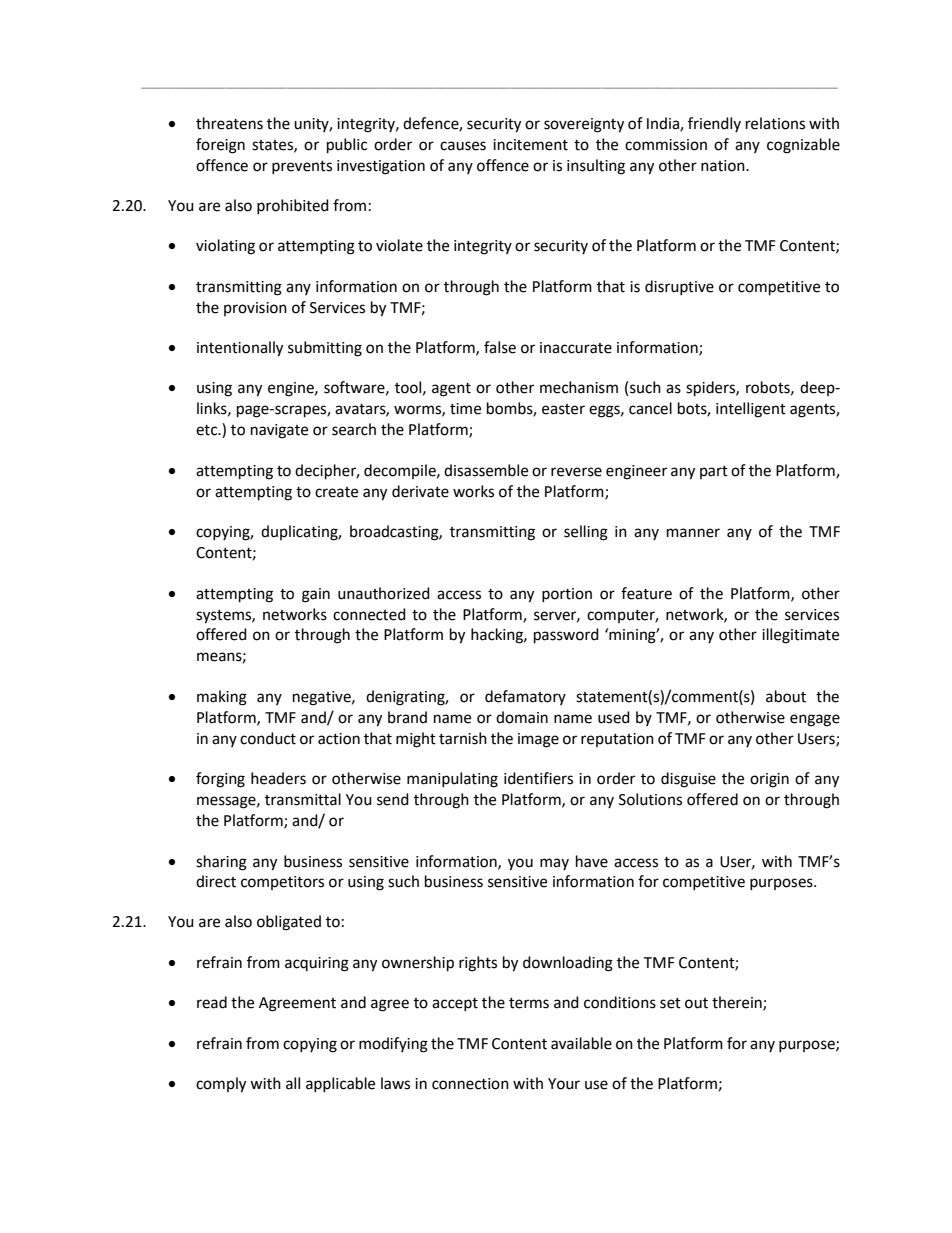 Image resolution: width=952 pixels, height=1233 pixels. Describe the element at coordinates (769, 780) in the screenshot. I see `origin` at that location.
